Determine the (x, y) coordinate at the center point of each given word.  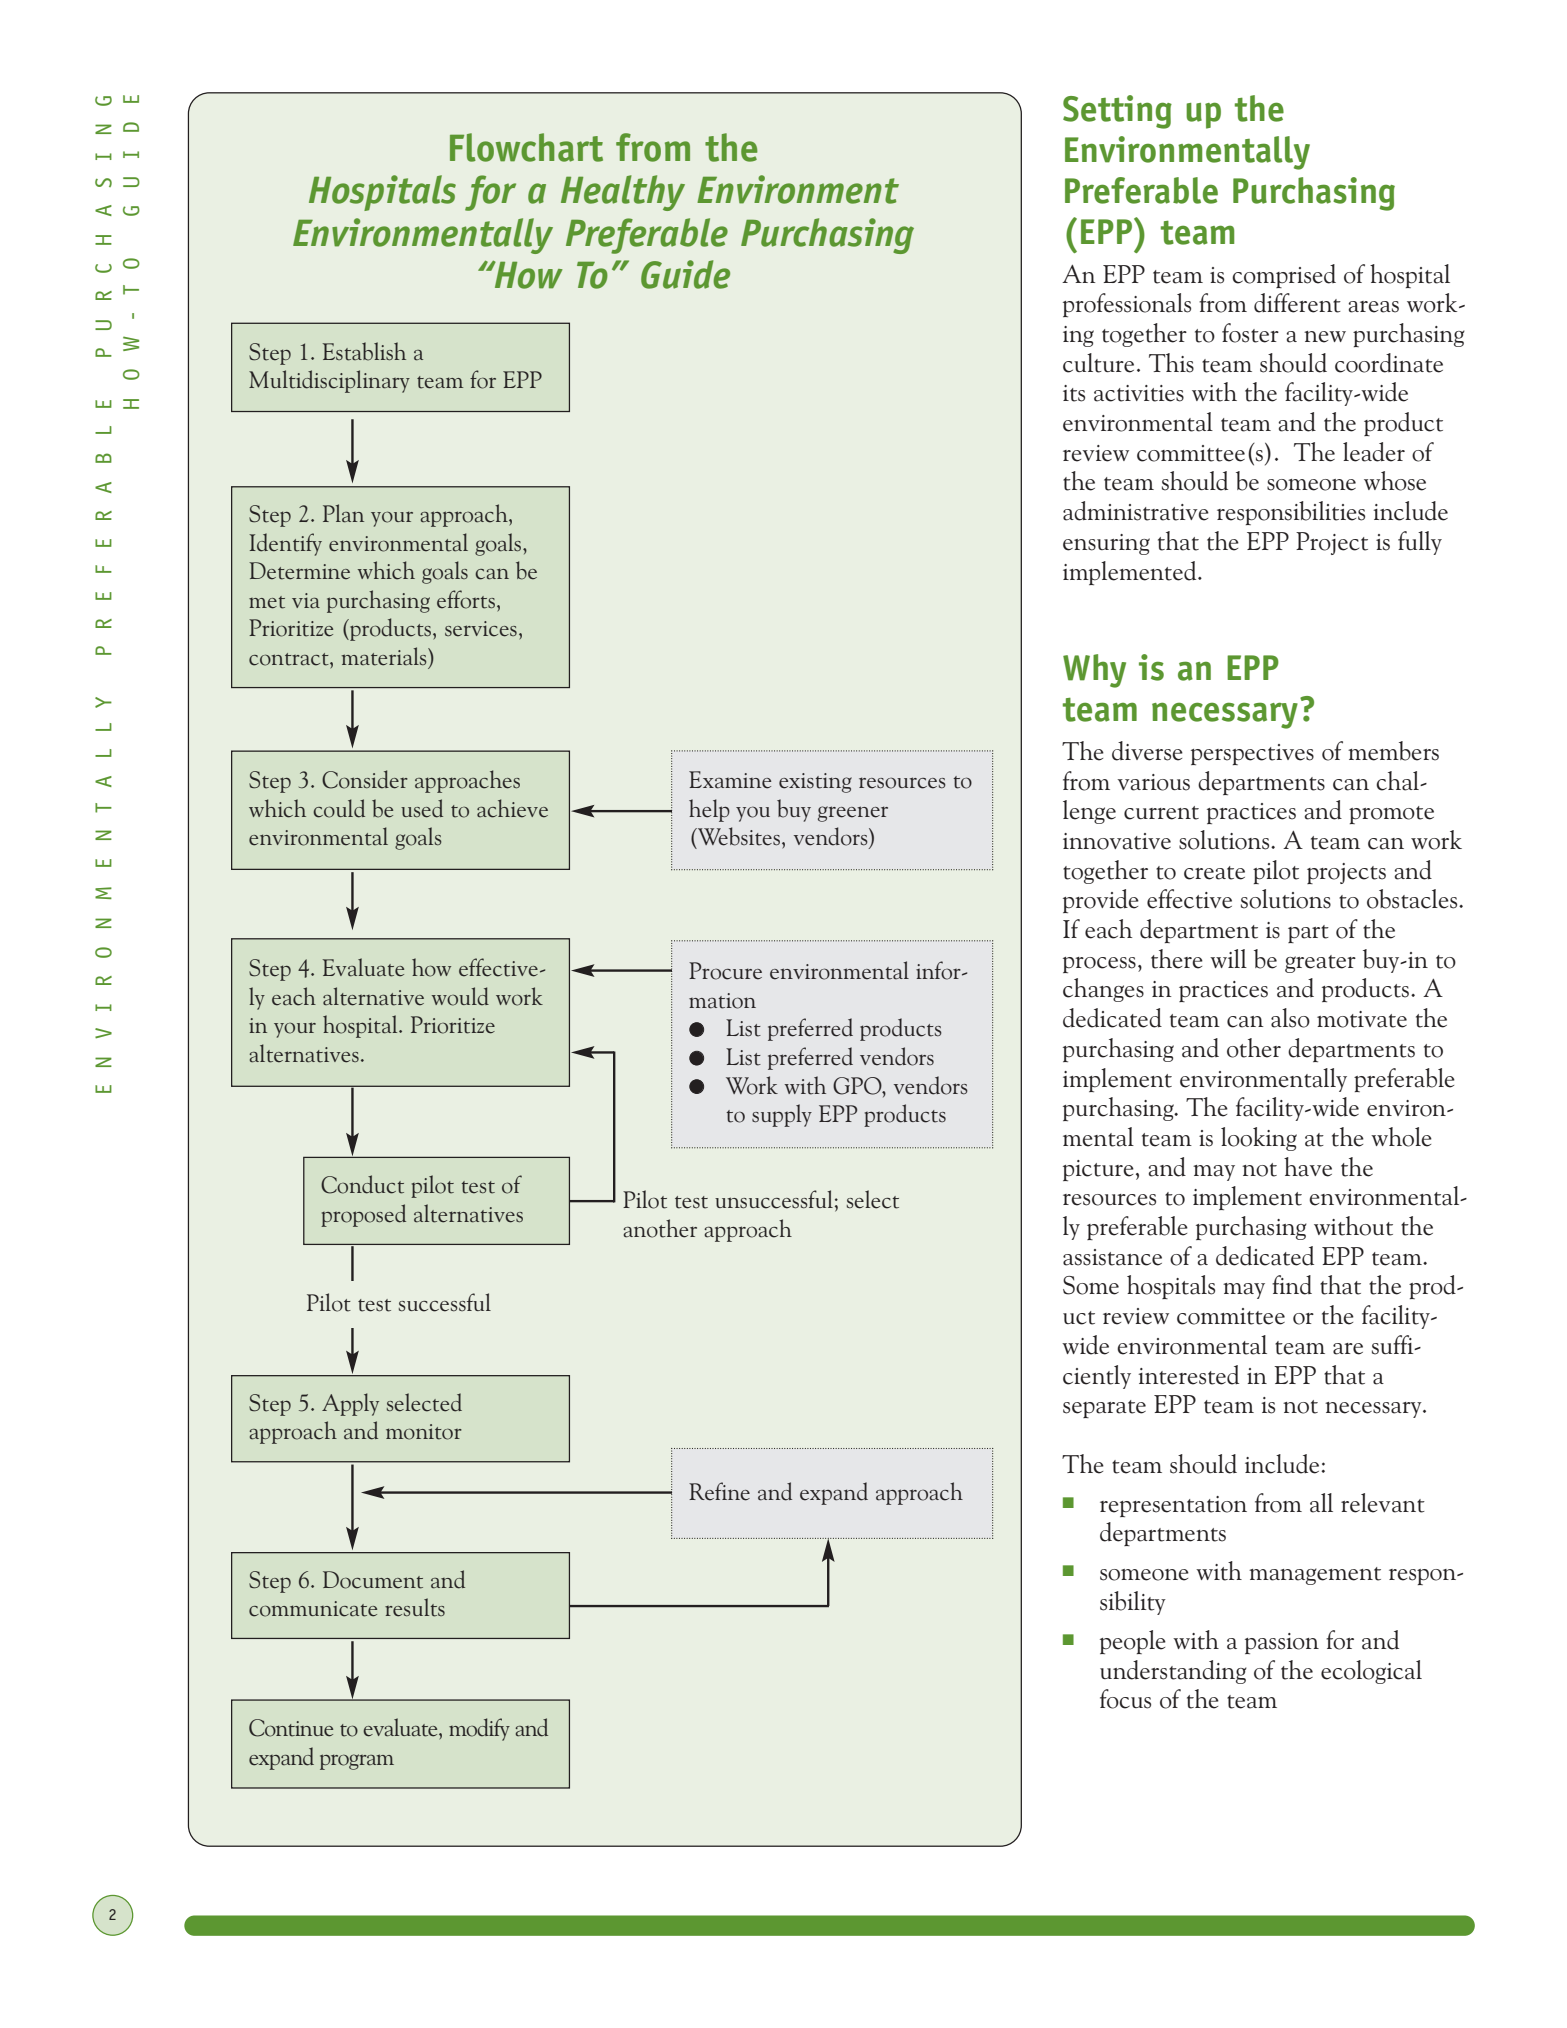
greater (1320, 964)
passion (1282, 1643)
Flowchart (526, 147)
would (460, 996)
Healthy (623, 193)
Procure (725, 971)
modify (479, 1729)
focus (1125, 1699)
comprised (1284, 276)
